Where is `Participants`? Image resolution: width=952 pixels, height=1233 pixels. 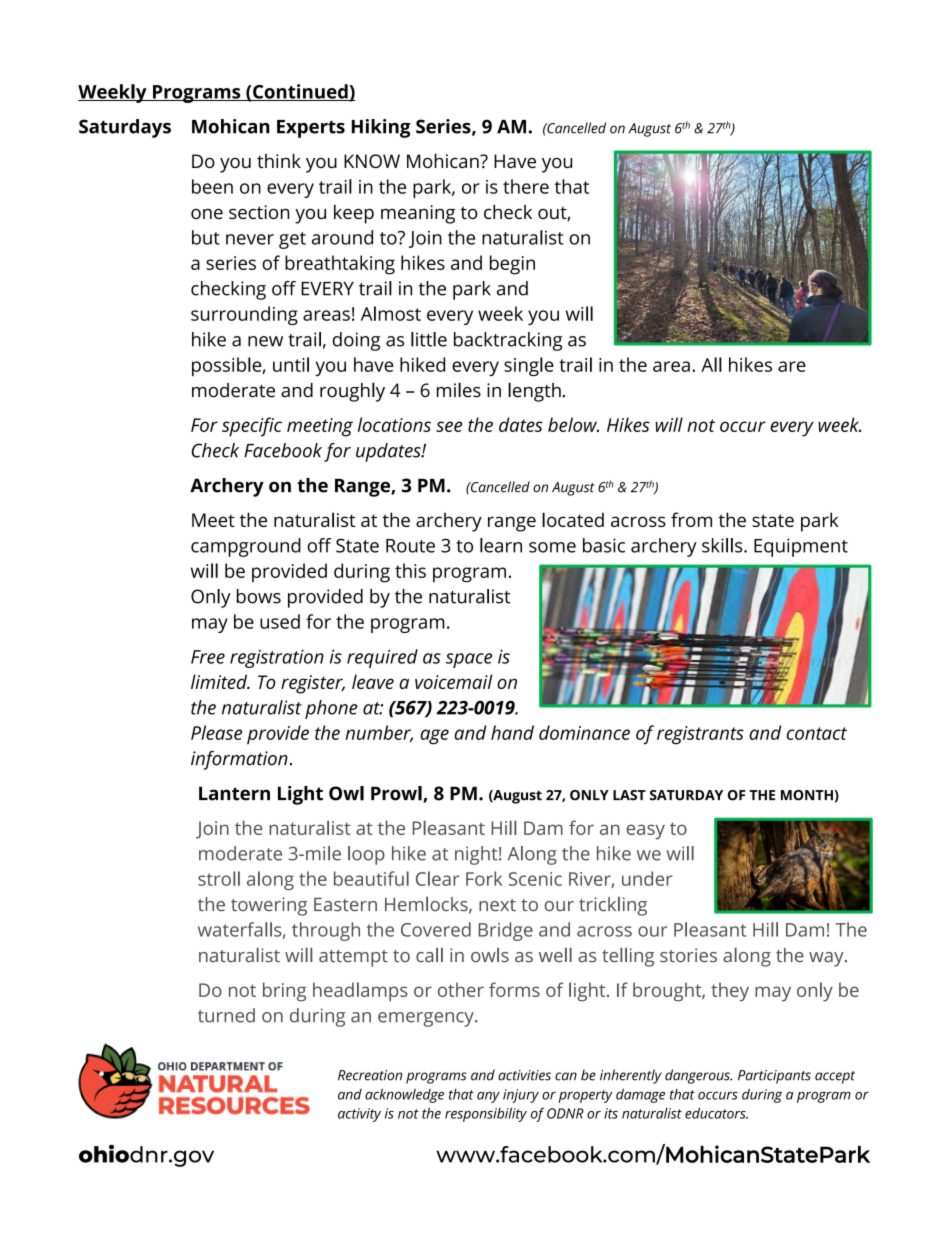
Participants is located at coordinates (774, 1077).
